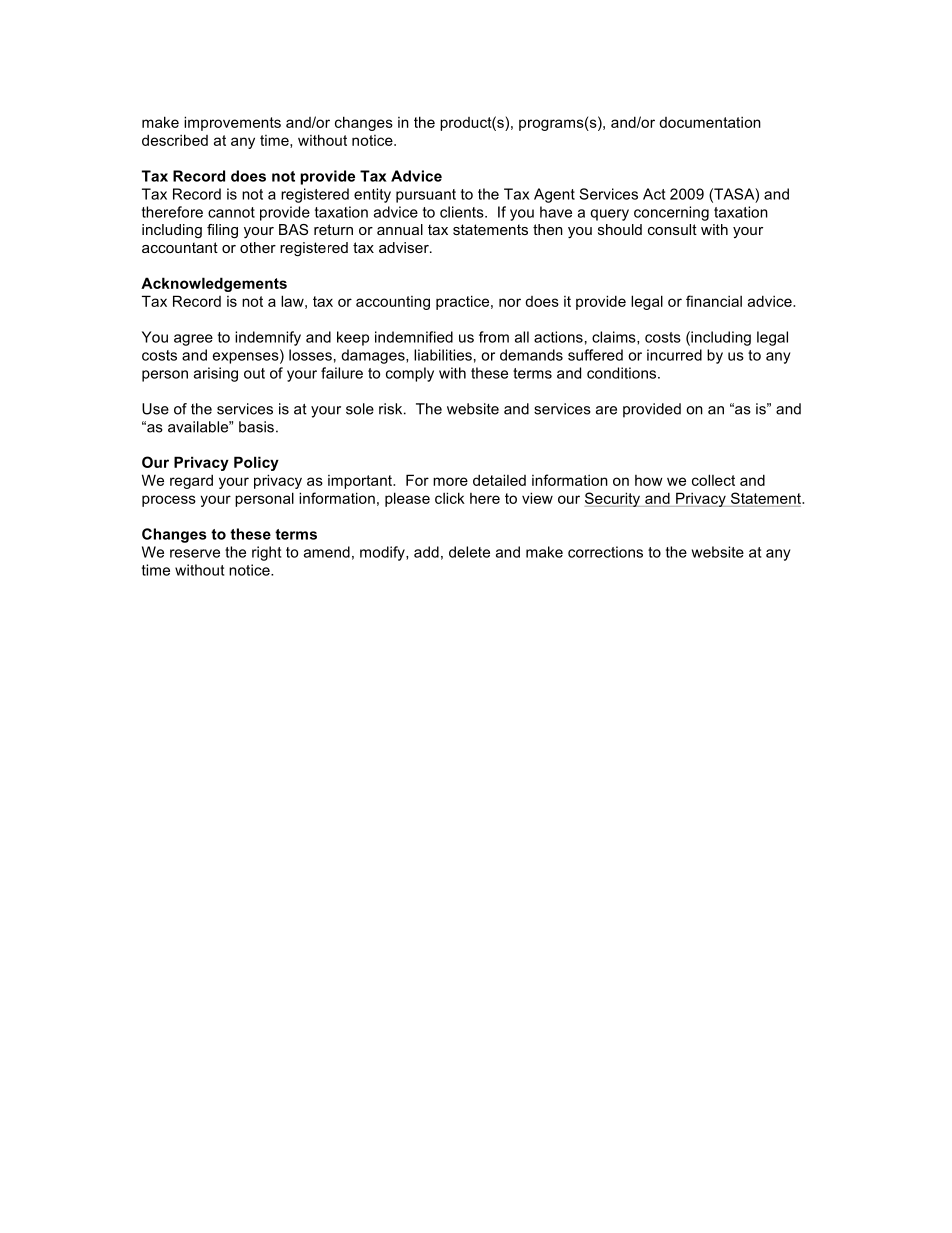 This page has width=952, height=1233. What do you see at coordinates (426, 196) in the page?
I see `pursuant` at bounding box center [426, 196].
